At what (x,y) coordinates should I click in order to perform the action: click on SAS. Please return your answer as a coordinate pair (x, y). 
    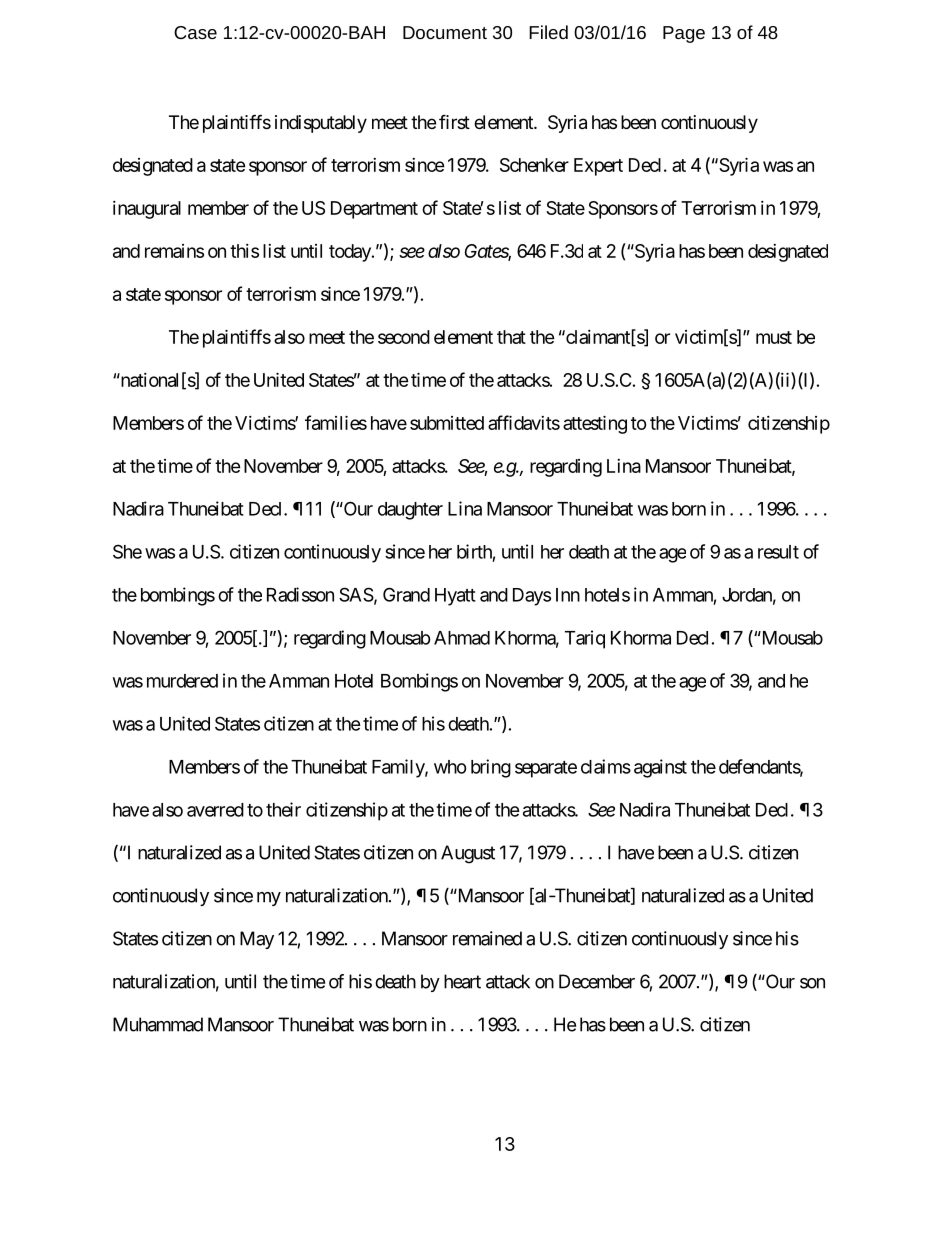
    Looking at the image, I should click on (356, 594).
